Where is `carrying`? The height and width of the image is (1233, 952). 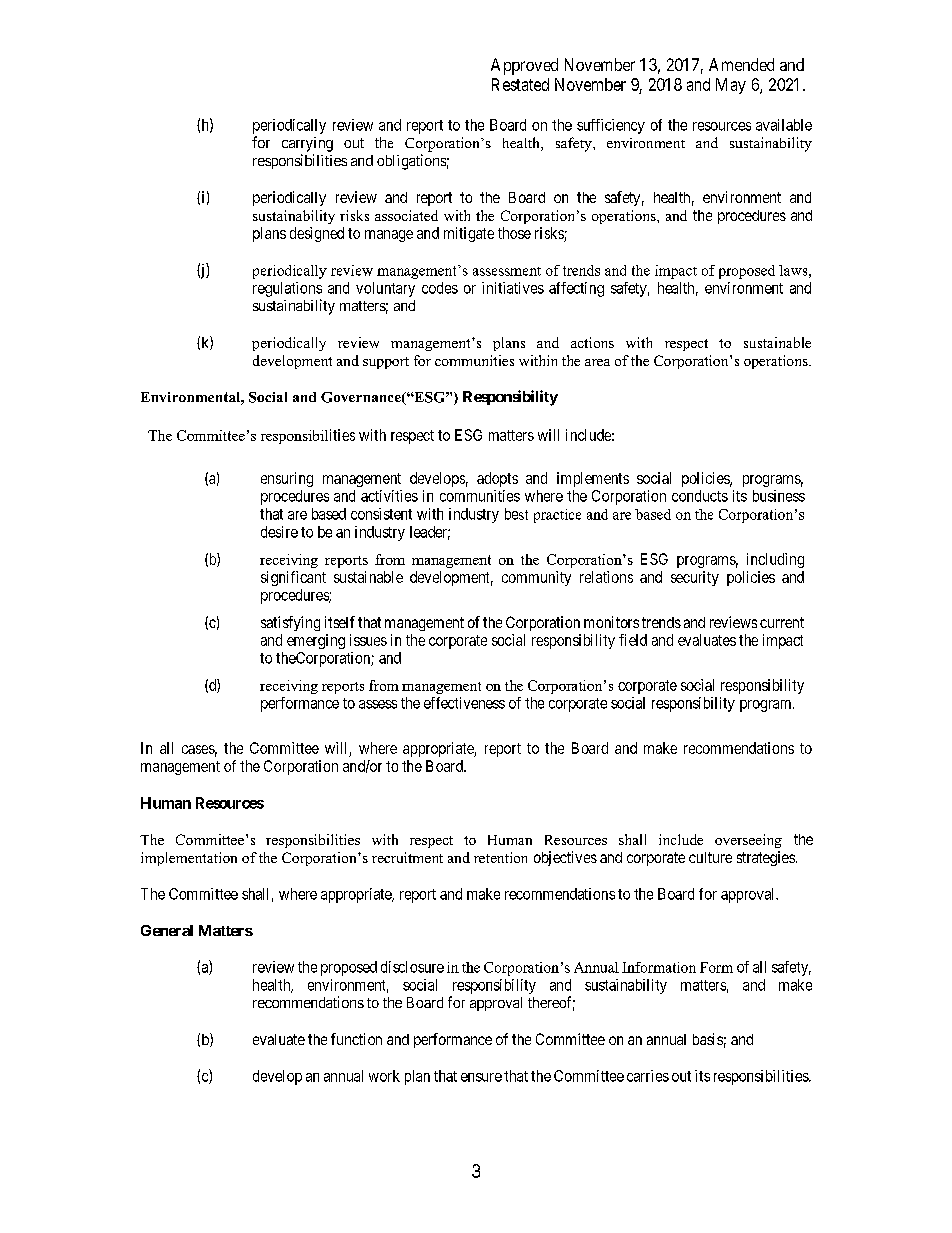 carrying is located at coordinates (307, 144).
